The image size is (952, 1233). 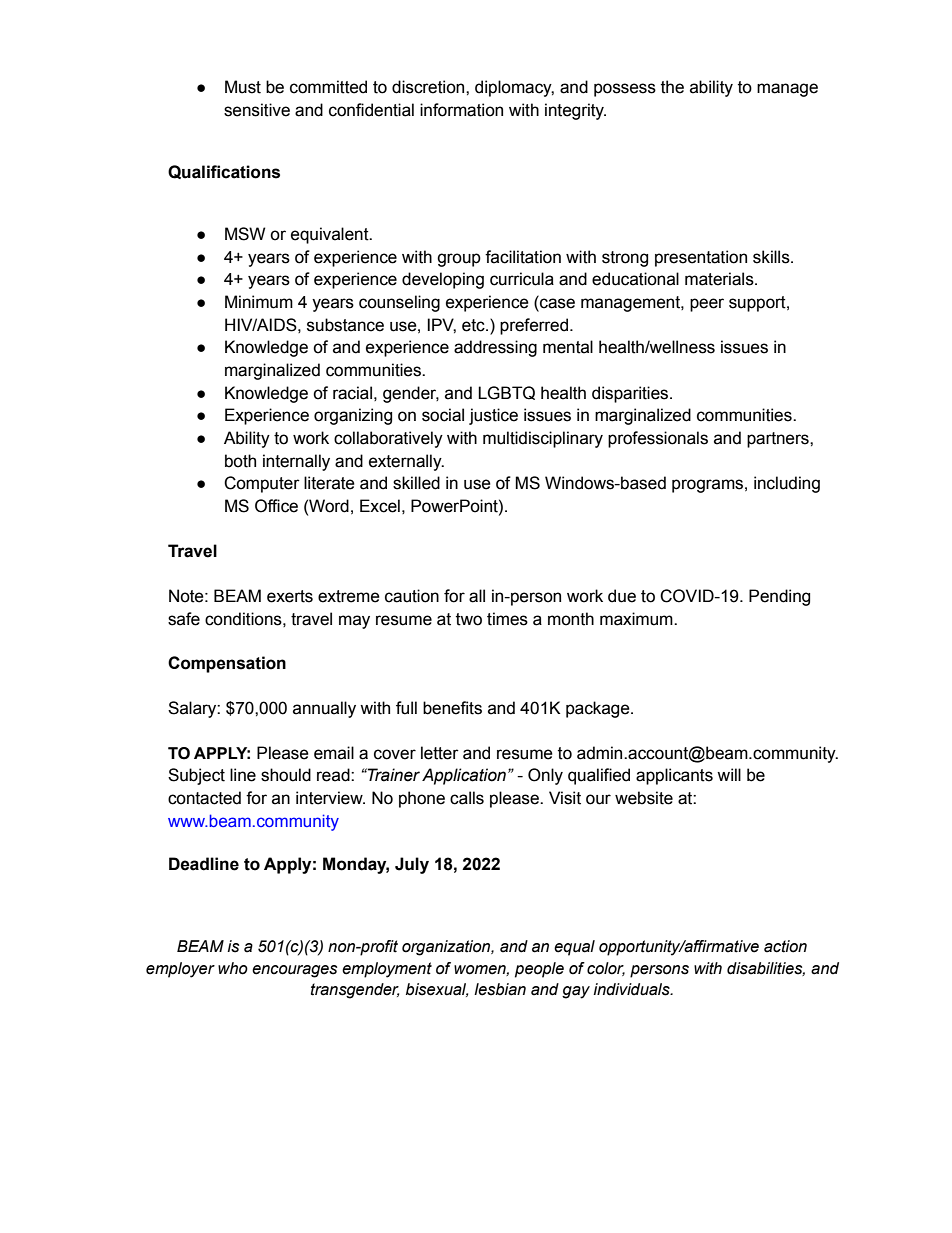 I want to click on Minimum, so click(x=259, y=302).
